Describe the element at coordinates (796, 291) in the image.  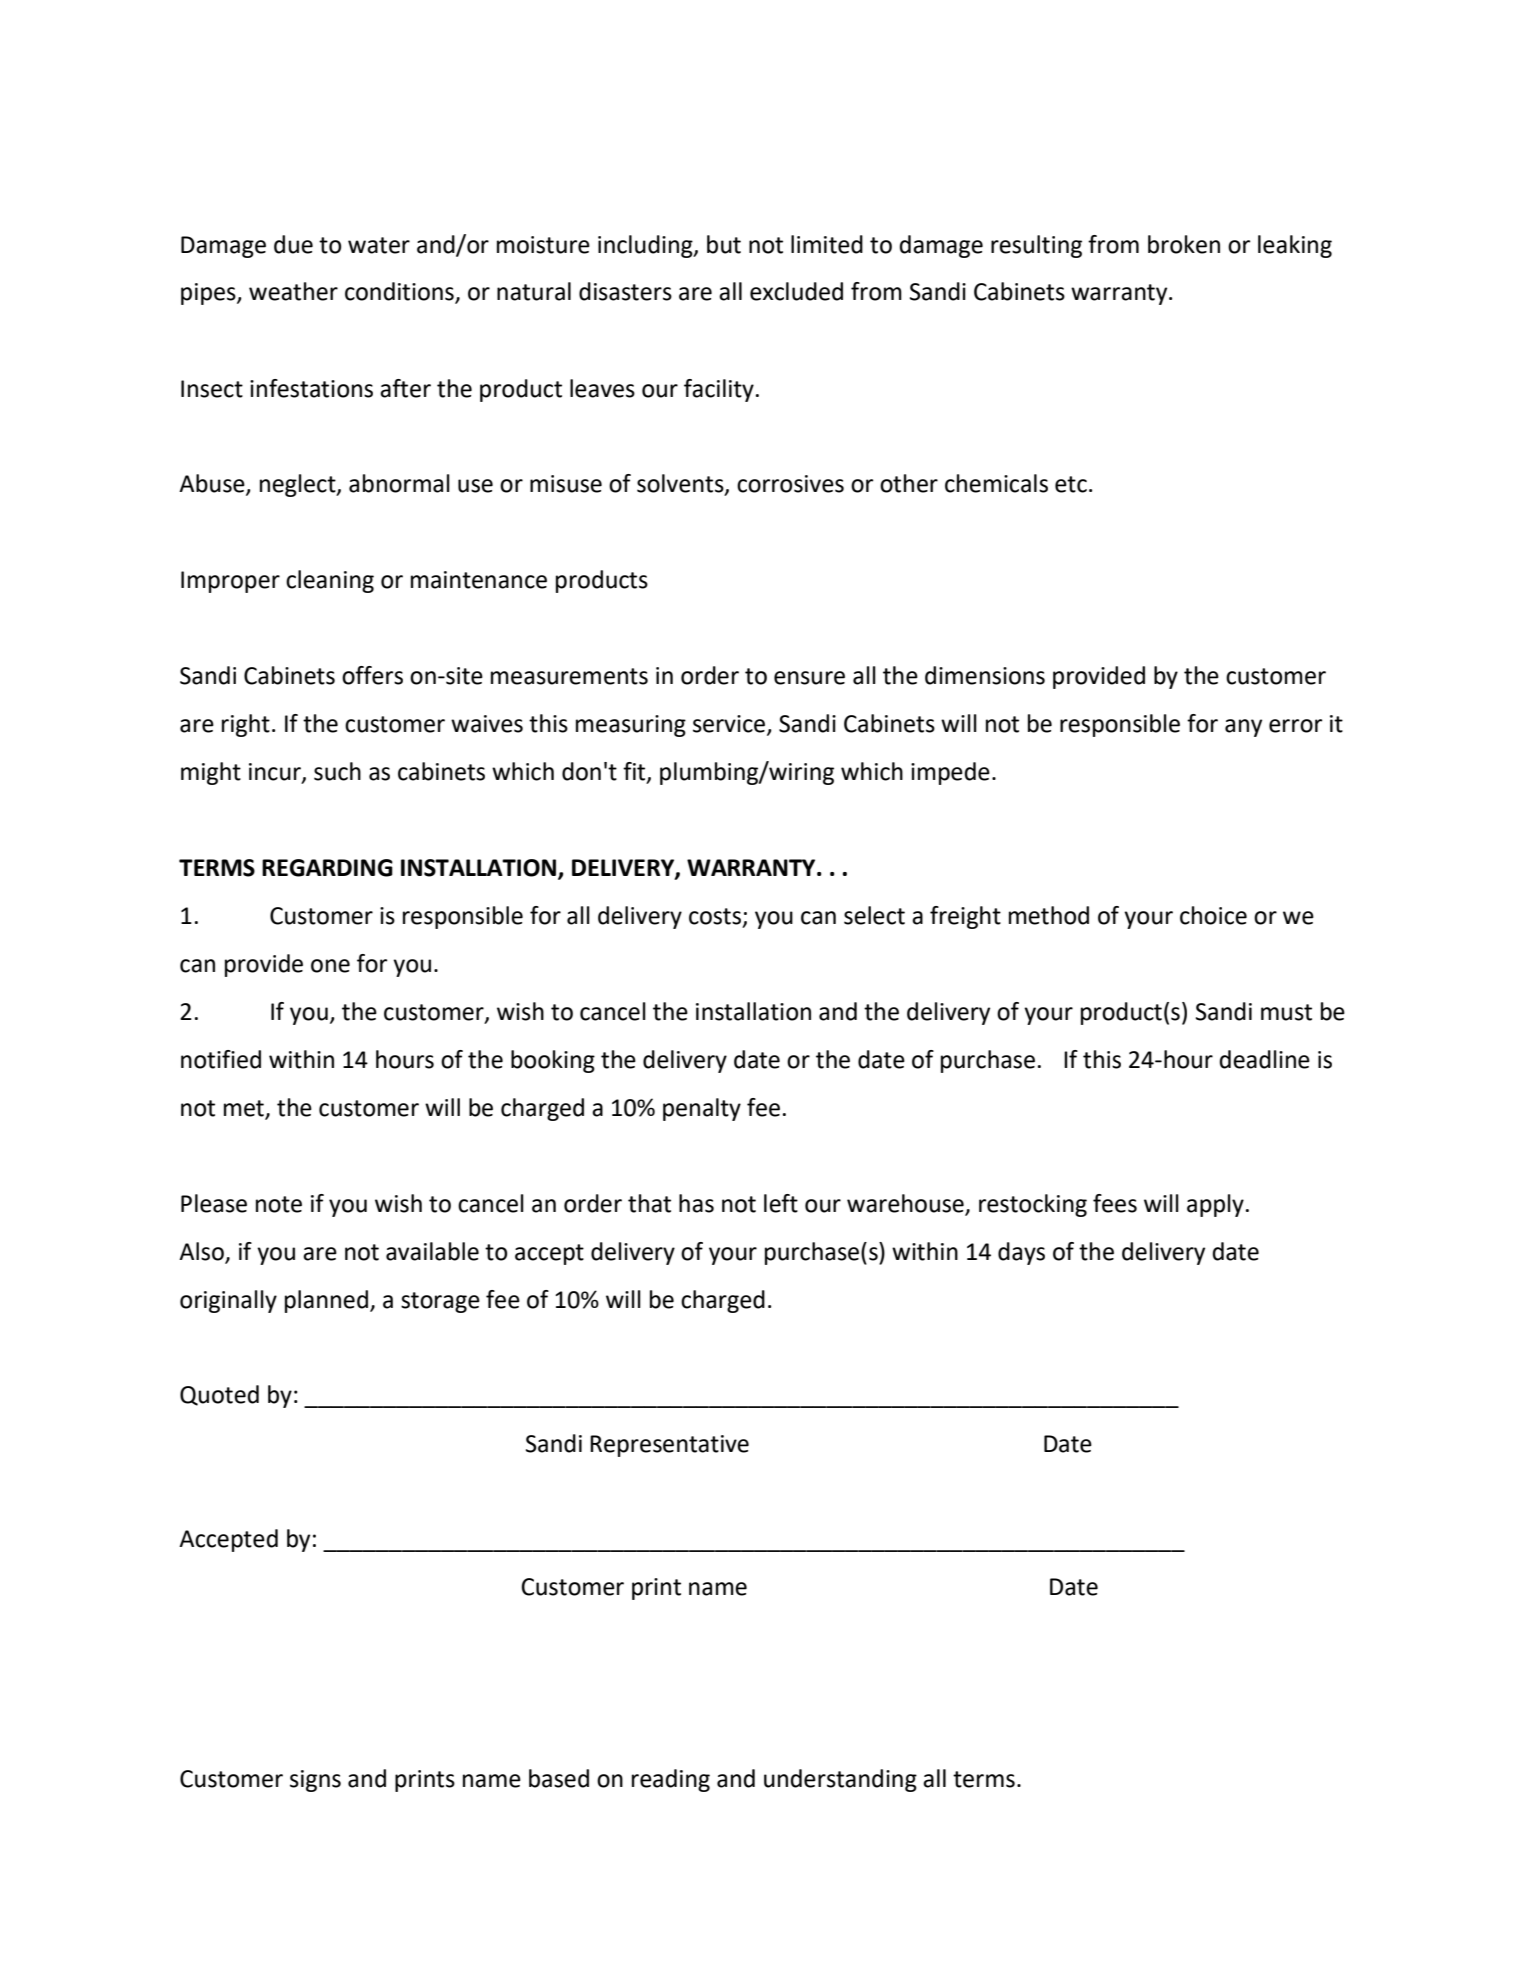
I see `excluded` at that location.
